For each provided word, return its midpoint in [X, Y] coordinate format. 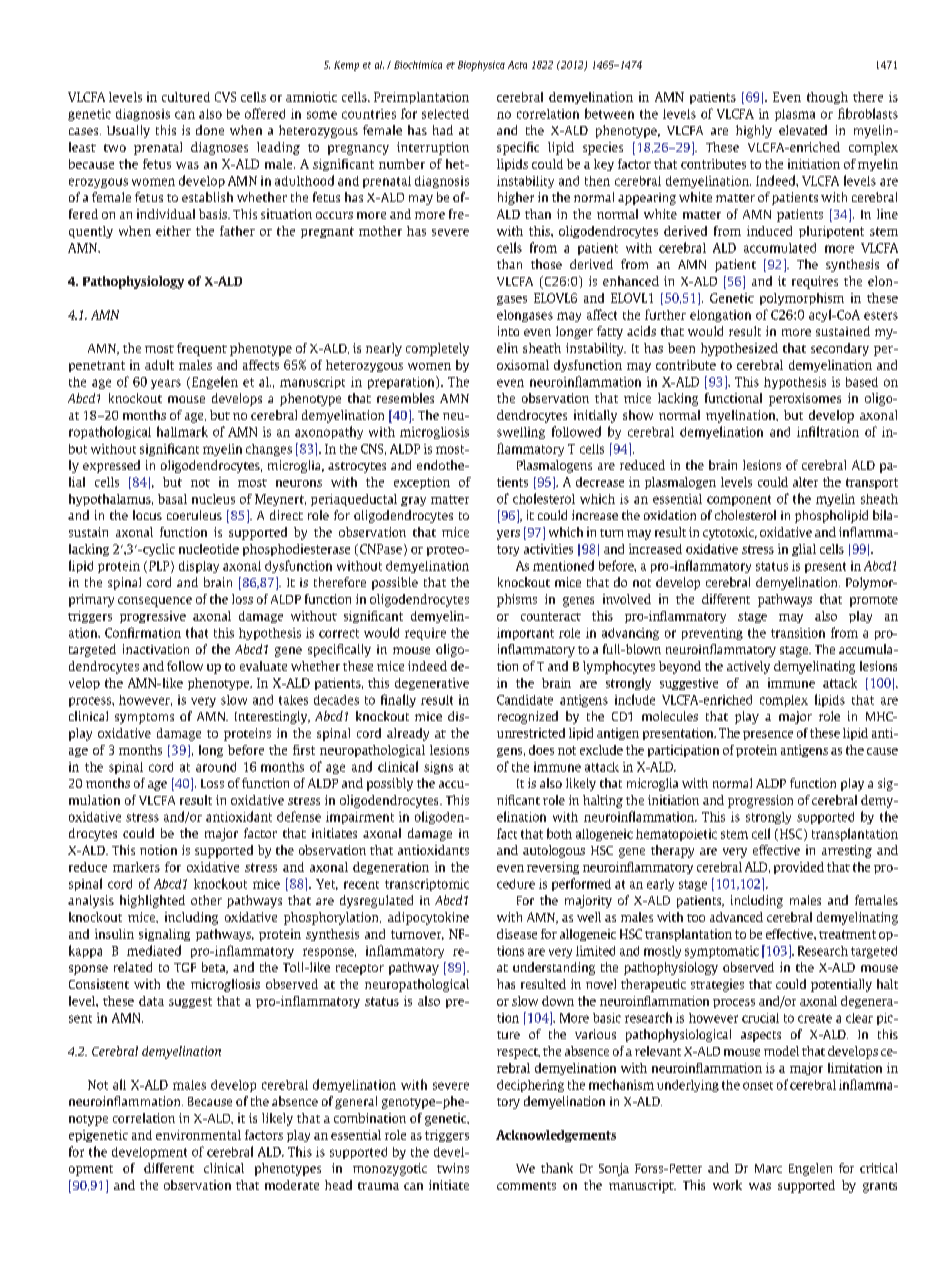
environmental [198, 1135]
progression [760, 801]
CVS [225, 97]
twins [453, 1168]
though [827, 98]
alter [805, 482]
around [216, 767]
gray [413, 501]
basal [172, 499]
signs [438, 768]
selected [445, 114]
